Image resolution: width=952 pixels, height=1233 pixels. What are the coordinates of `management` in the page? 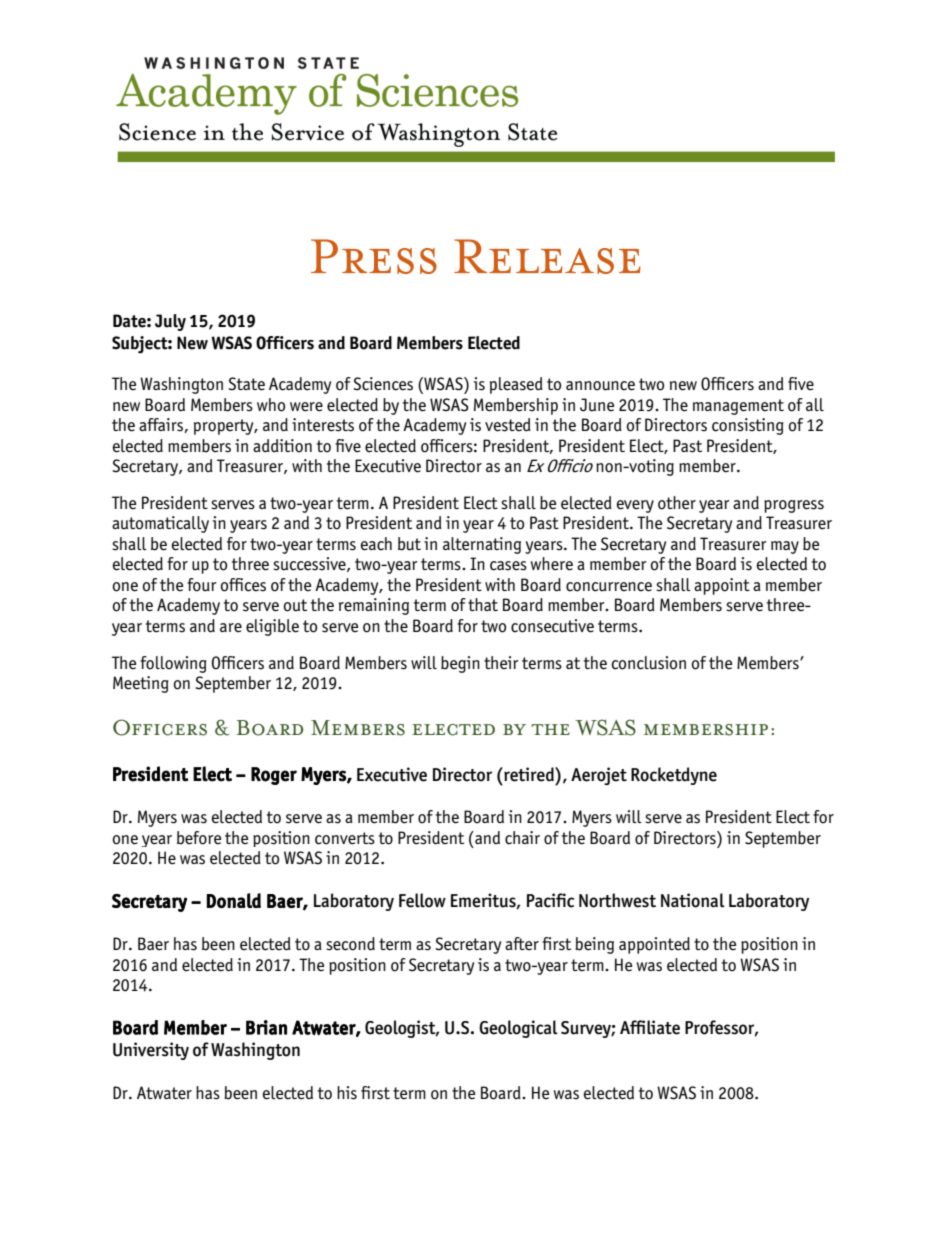 It's located at (738, 407).
